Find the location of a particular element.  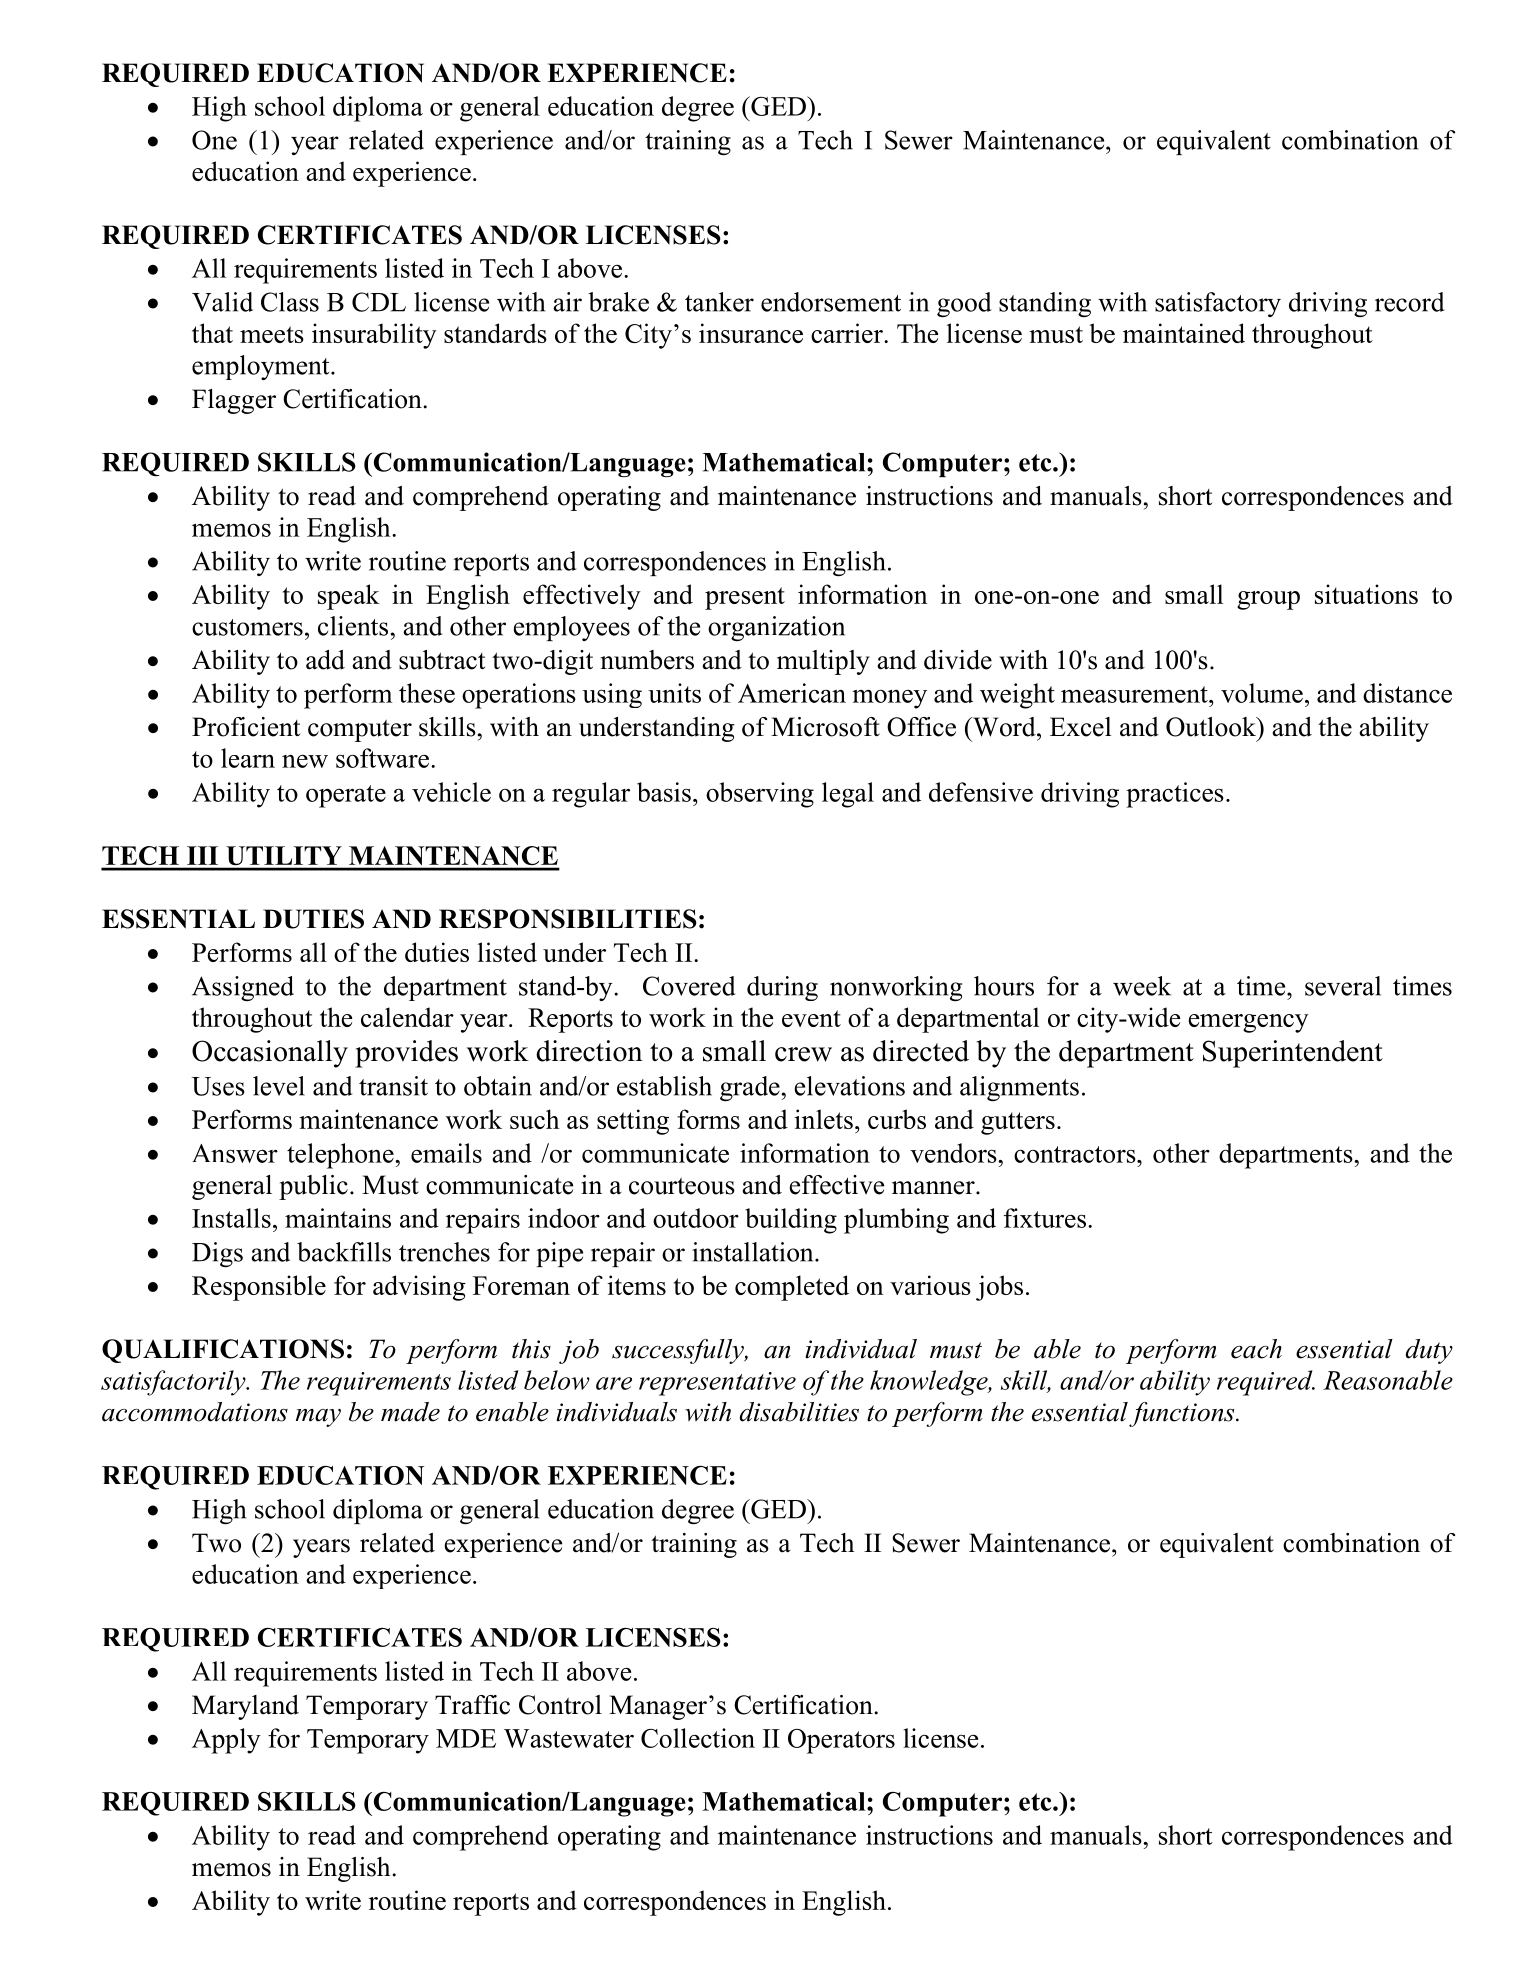

maintains is located at coordinates (338, 1218).
